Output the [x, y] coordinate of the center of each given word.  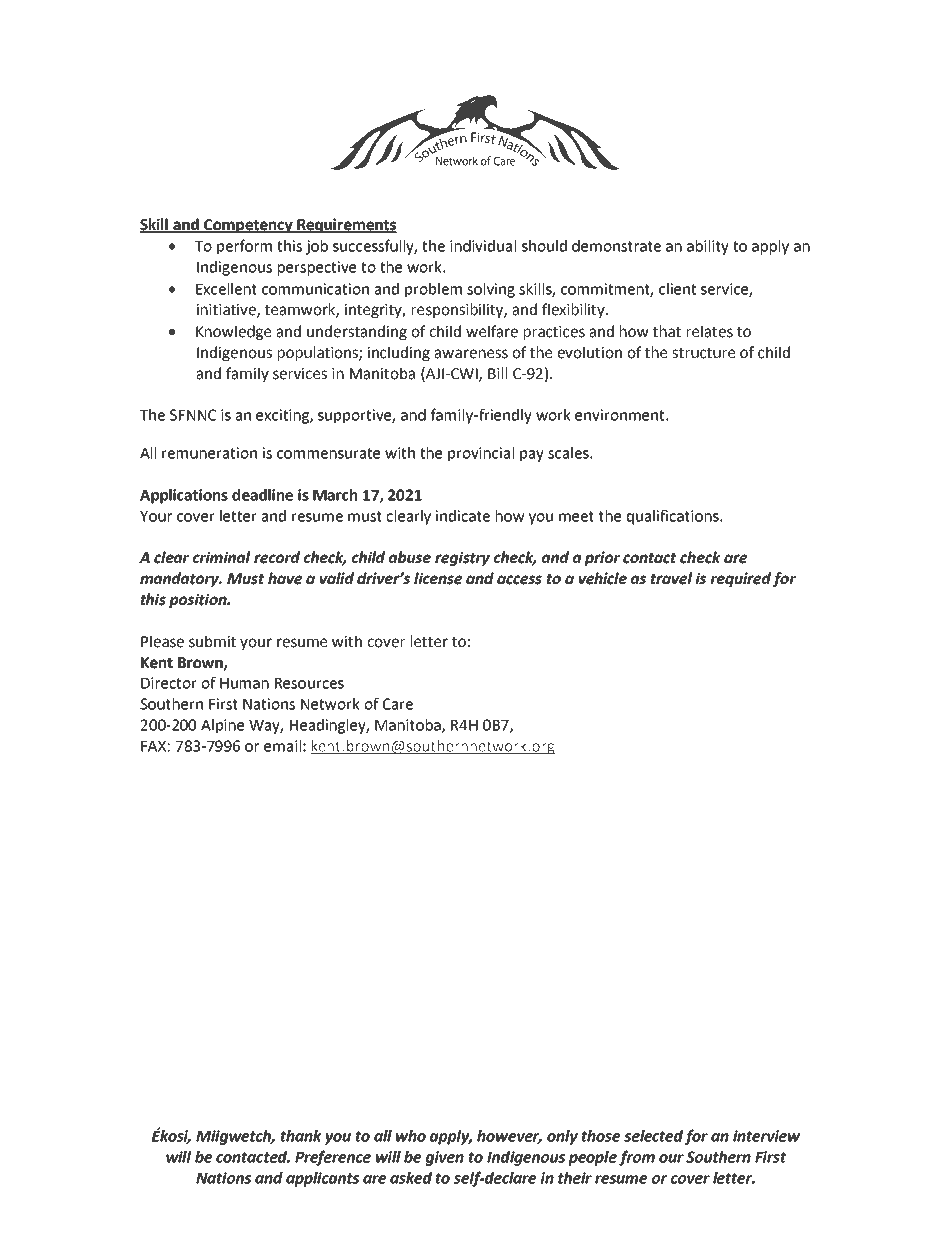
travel [671, 578]
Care [398, 704]
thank [301, 1136]
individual [483, 246]
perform [244, 247]
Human [244, 683]
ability [708, 247]
